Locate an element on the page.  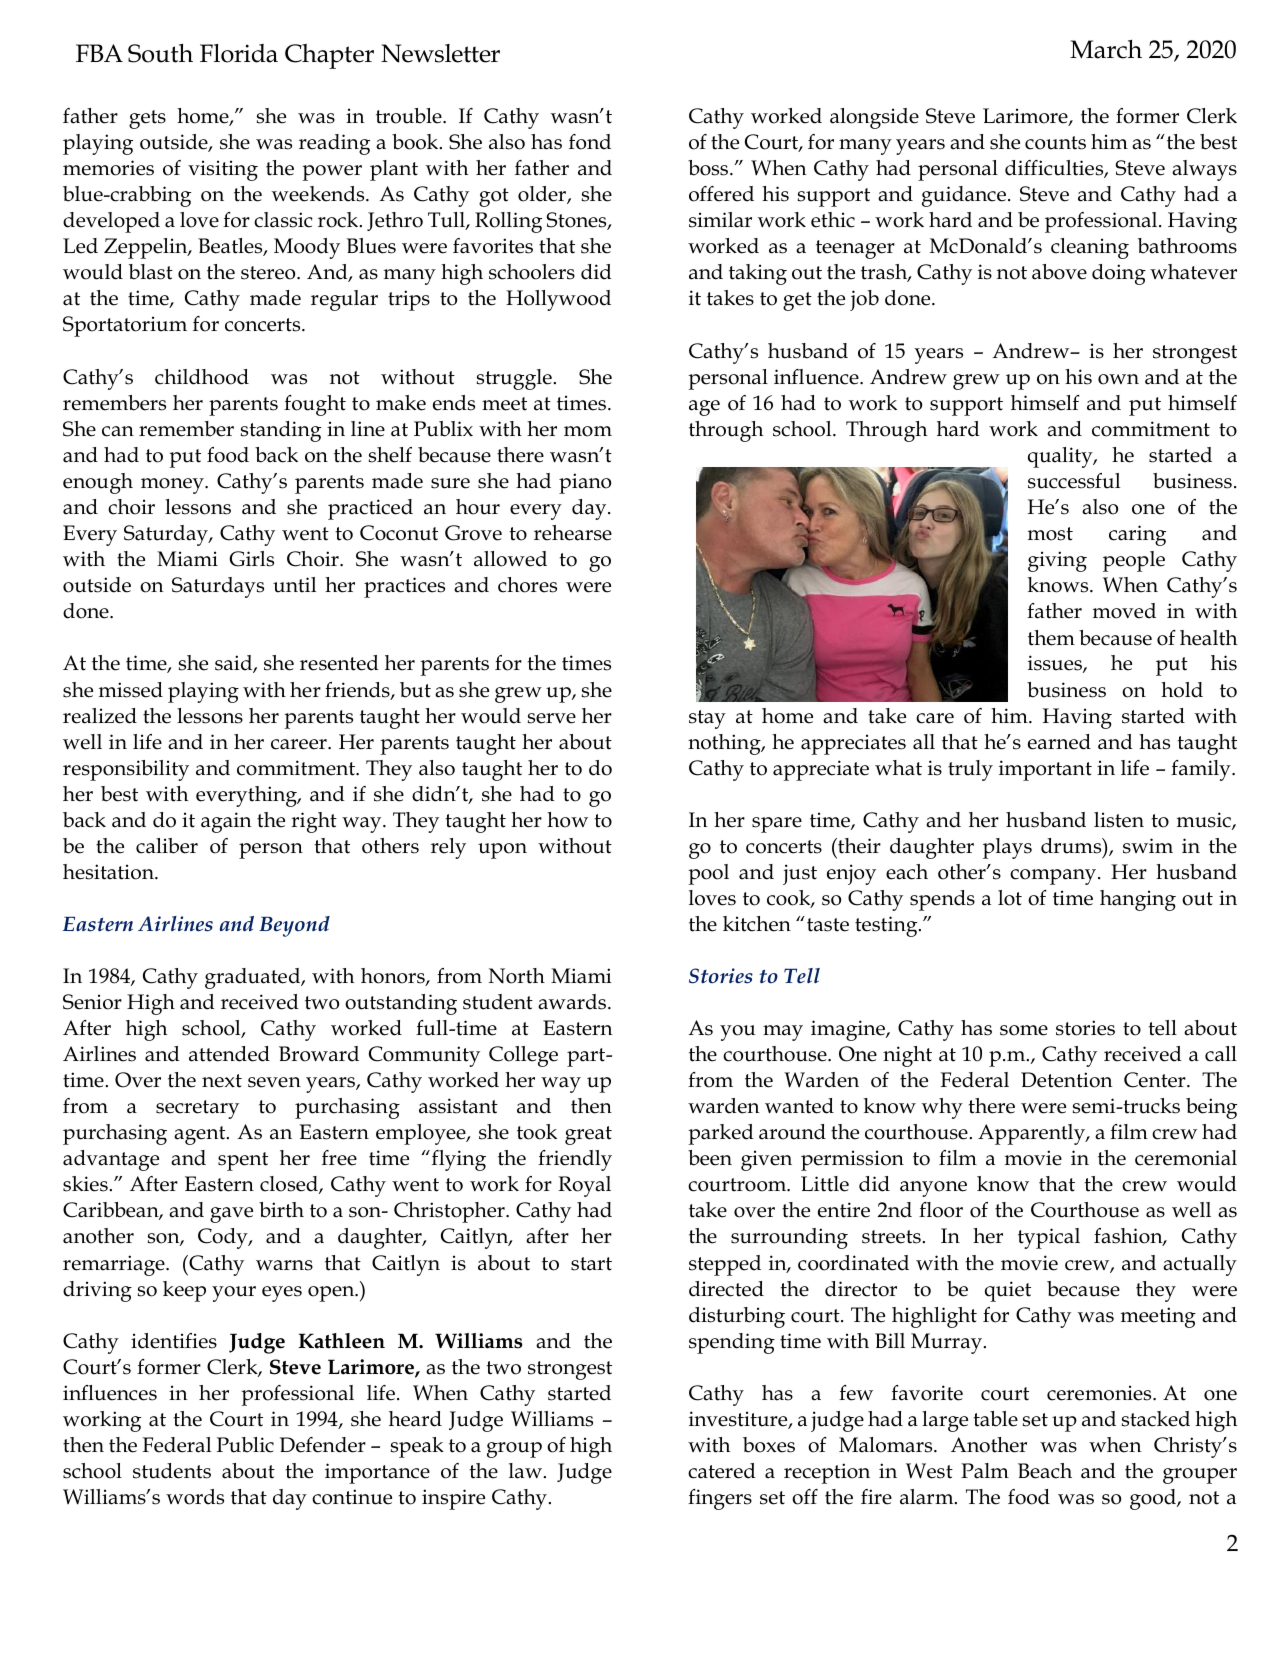
March is located at coordinates (1106, 49).
